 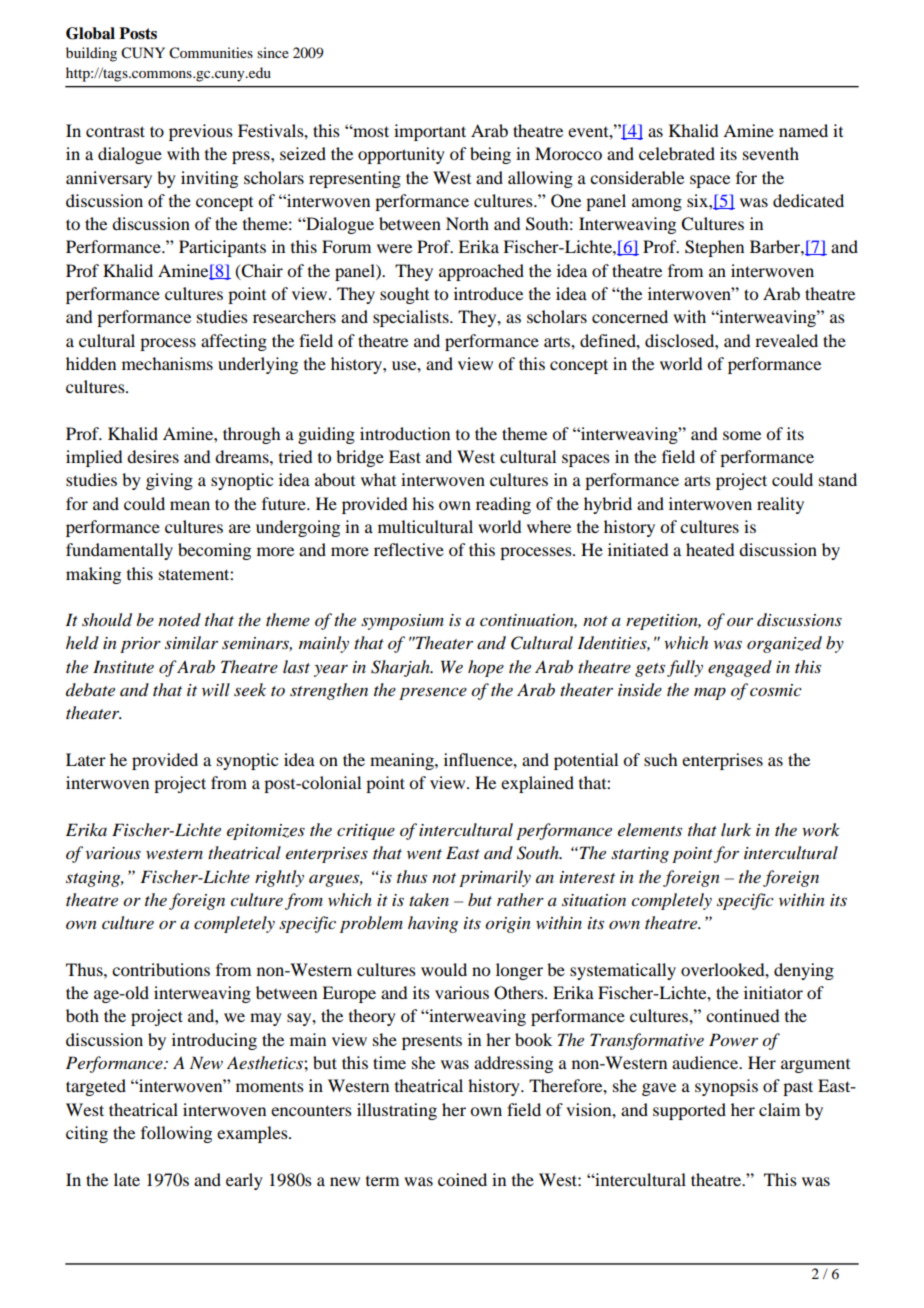 I want to click on noted, so click(x=179, y=619).
